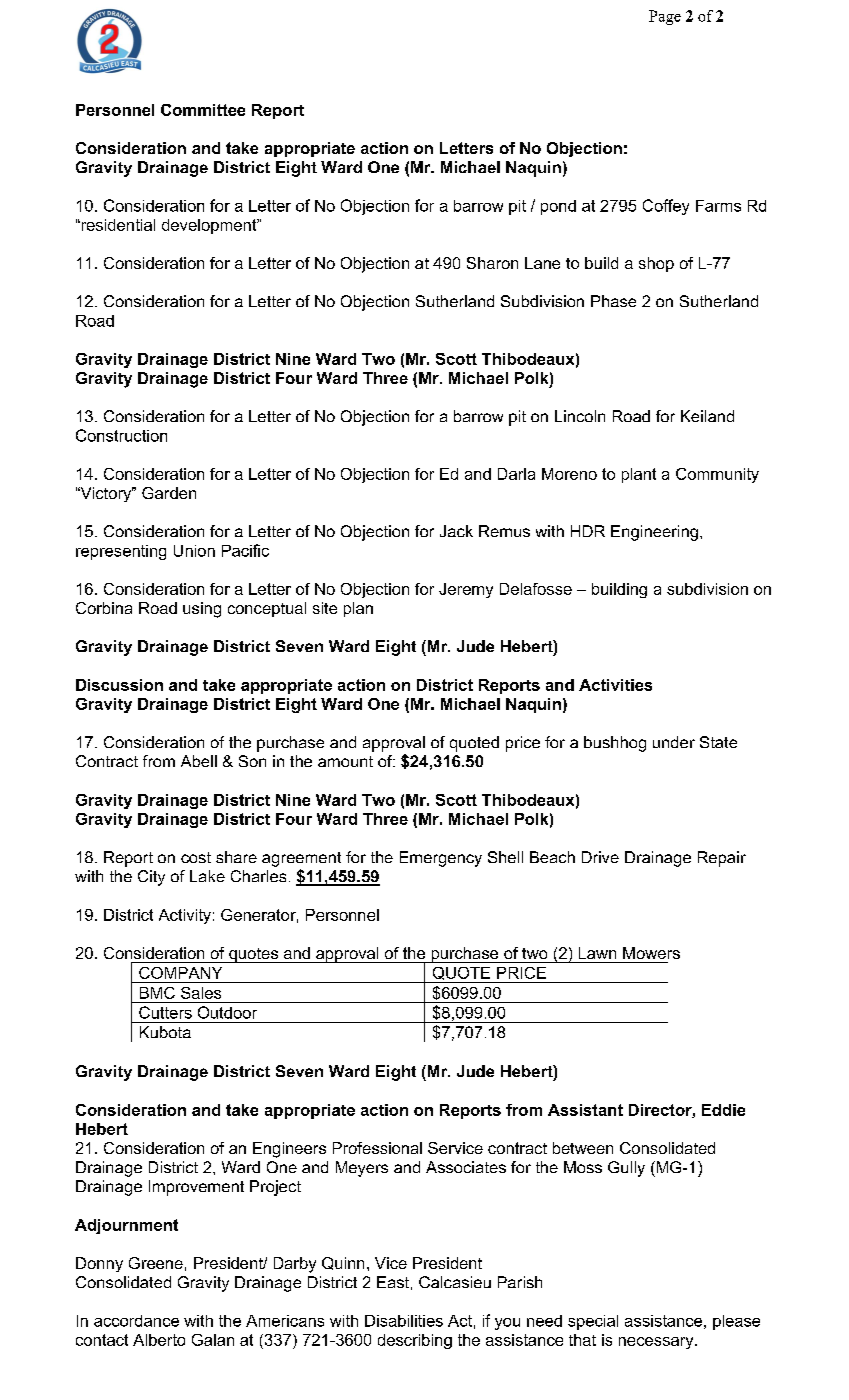 This screenshot has height=1400, width=849. Describe the element at coordinates (404, 1321) in the screenshot. I see `Disabilities` at that location.
